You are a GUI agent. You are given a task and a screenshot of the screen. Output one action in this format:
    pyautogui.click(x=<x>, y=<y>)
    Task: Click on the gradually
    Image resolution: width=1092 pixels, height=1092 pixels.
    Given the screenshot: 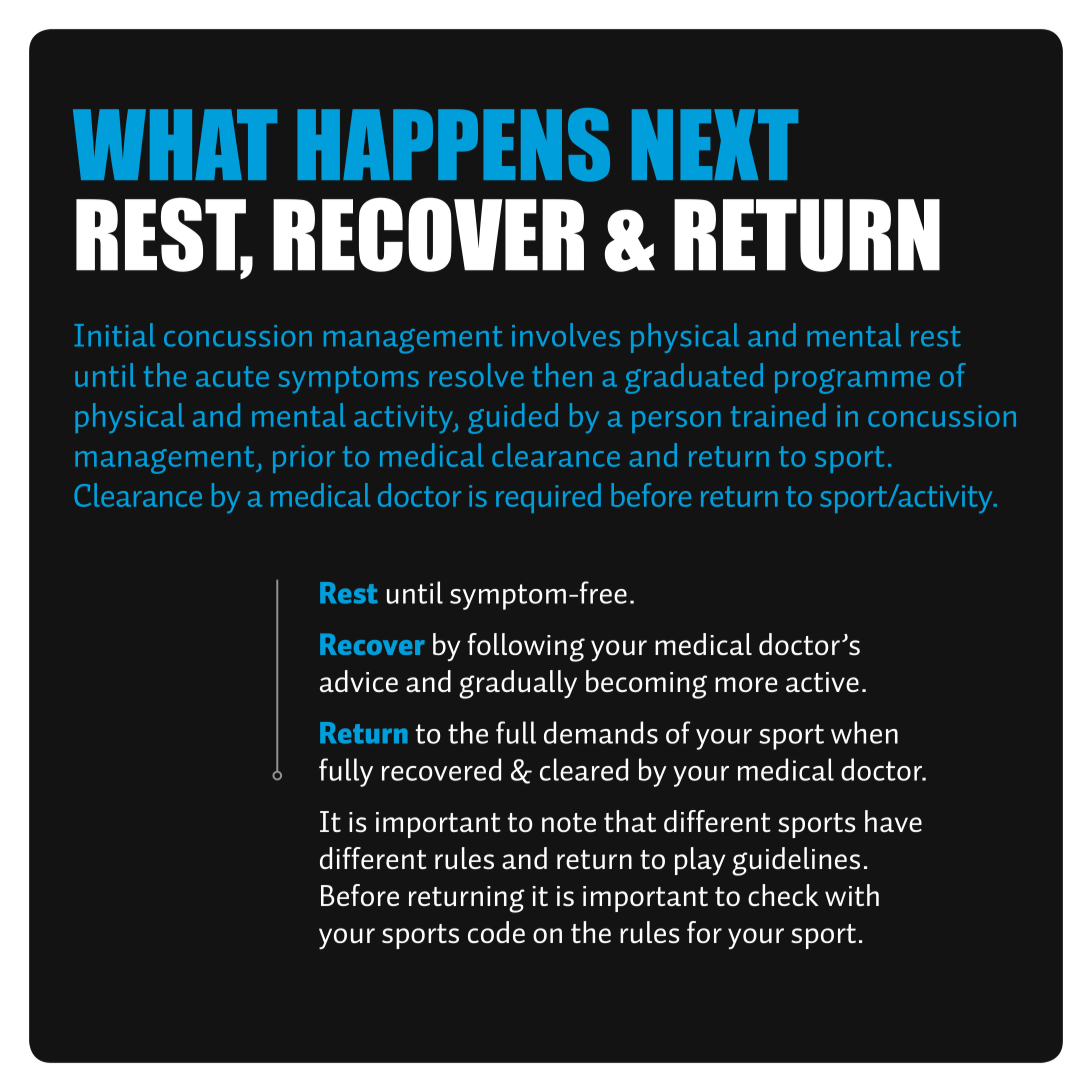 What is the action you would take?
    pyautogui.click(x=518, y=684)
